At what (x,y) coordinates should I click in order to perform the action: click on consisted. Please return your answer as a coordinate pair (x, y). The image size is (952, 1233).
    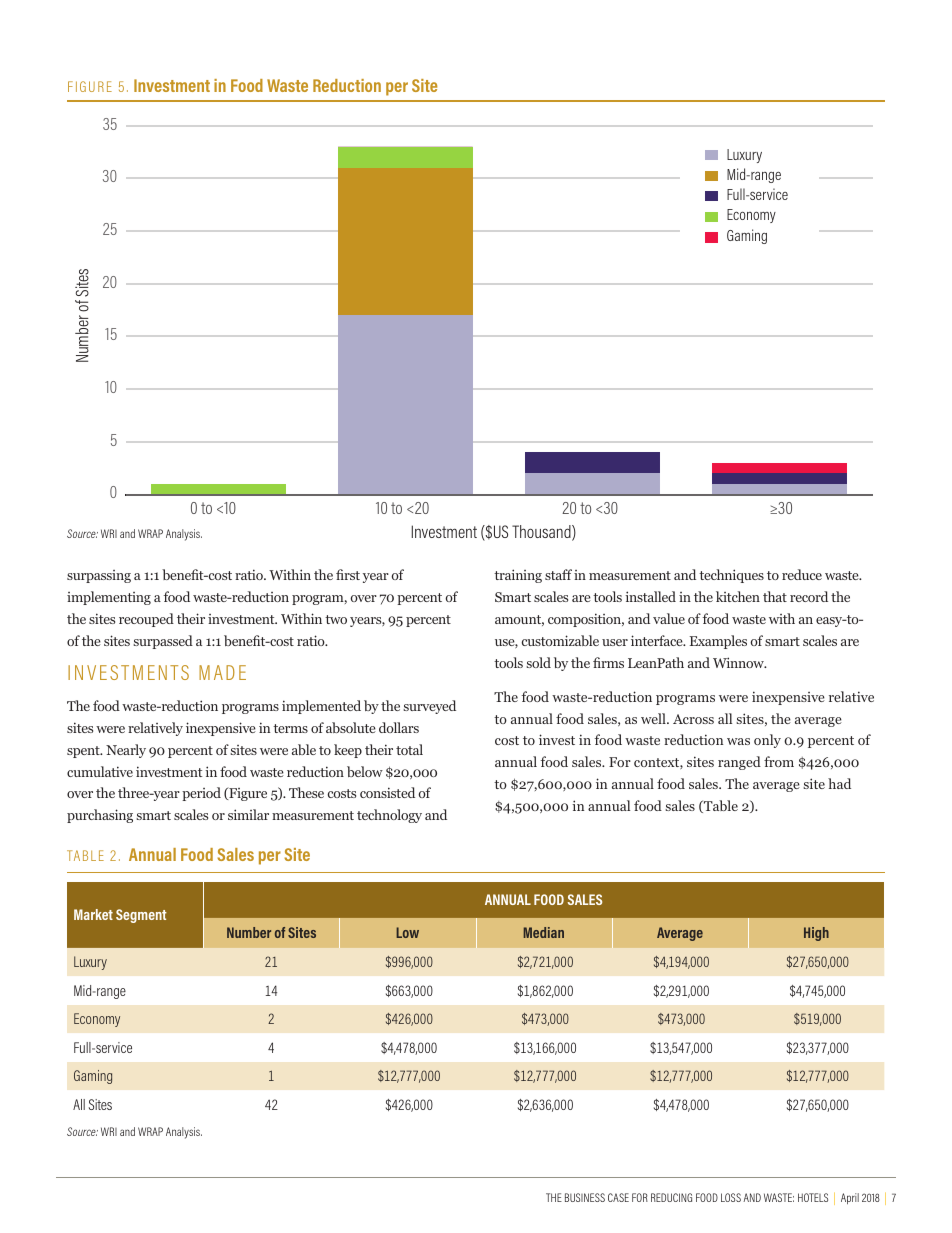
    Looking at the image, I should click on (387, 792).
